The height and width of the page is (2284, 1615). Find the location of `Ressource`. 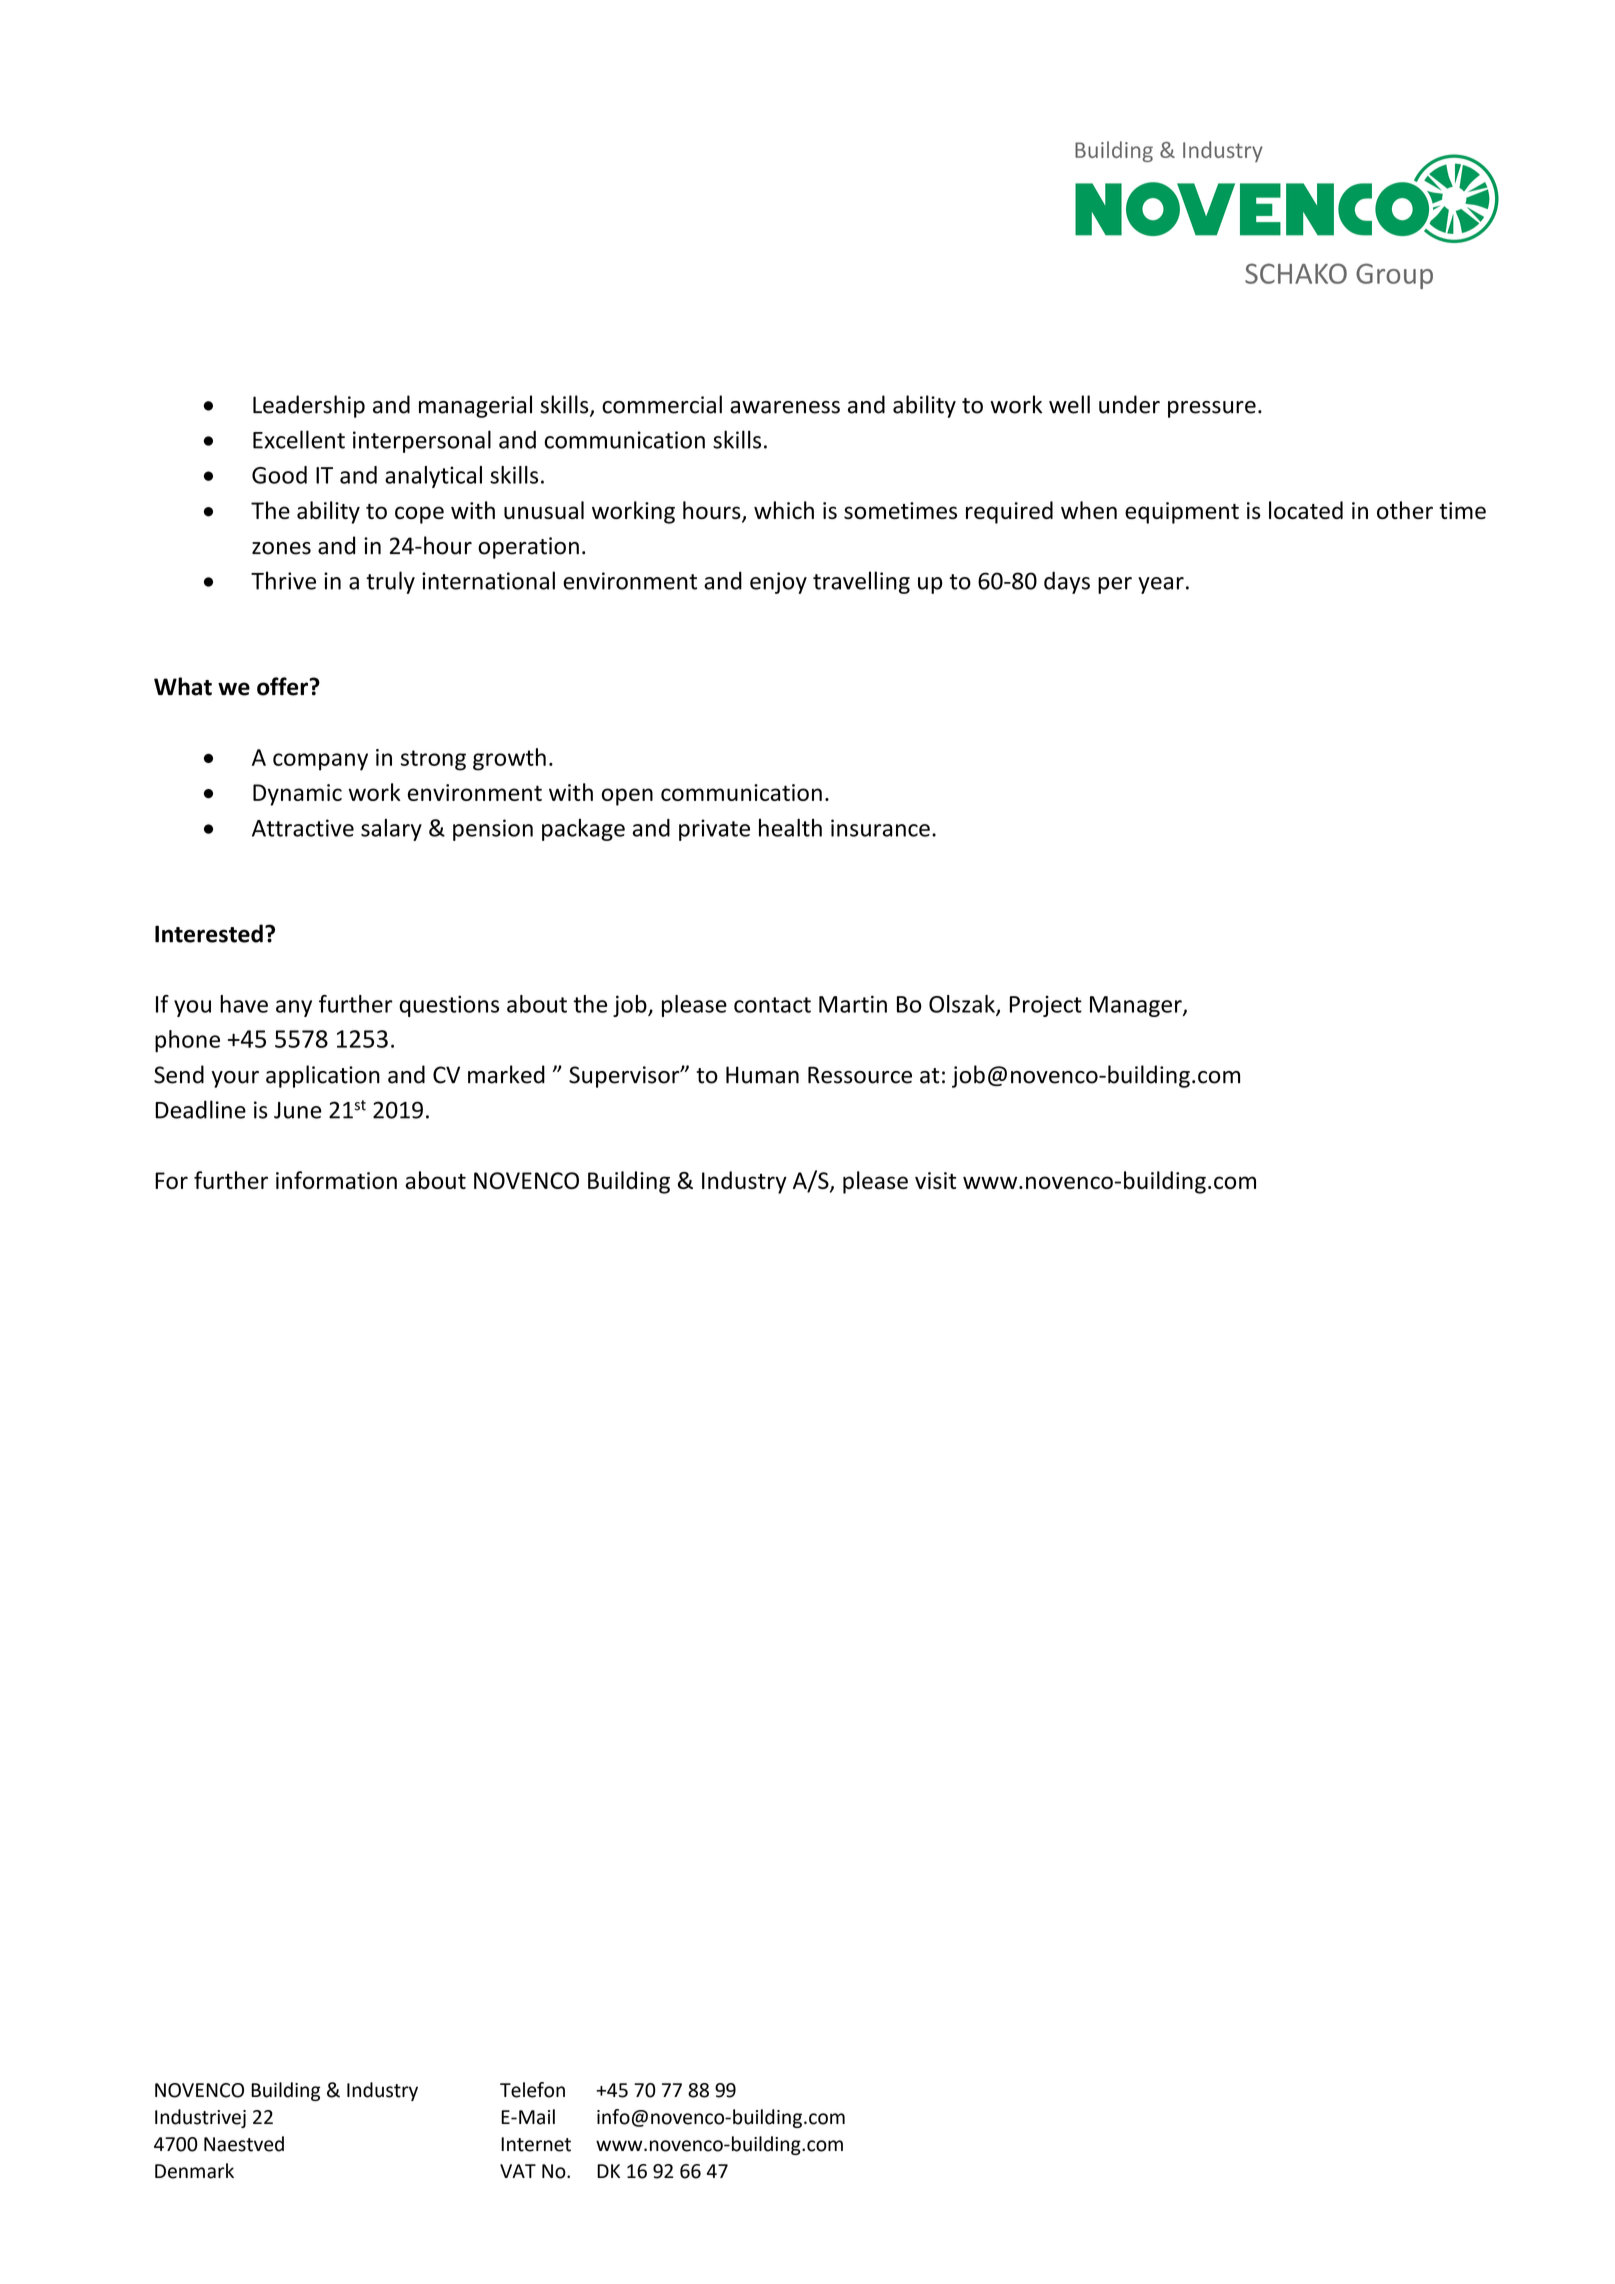

Ressource is located at coordinates (860, 1075).
